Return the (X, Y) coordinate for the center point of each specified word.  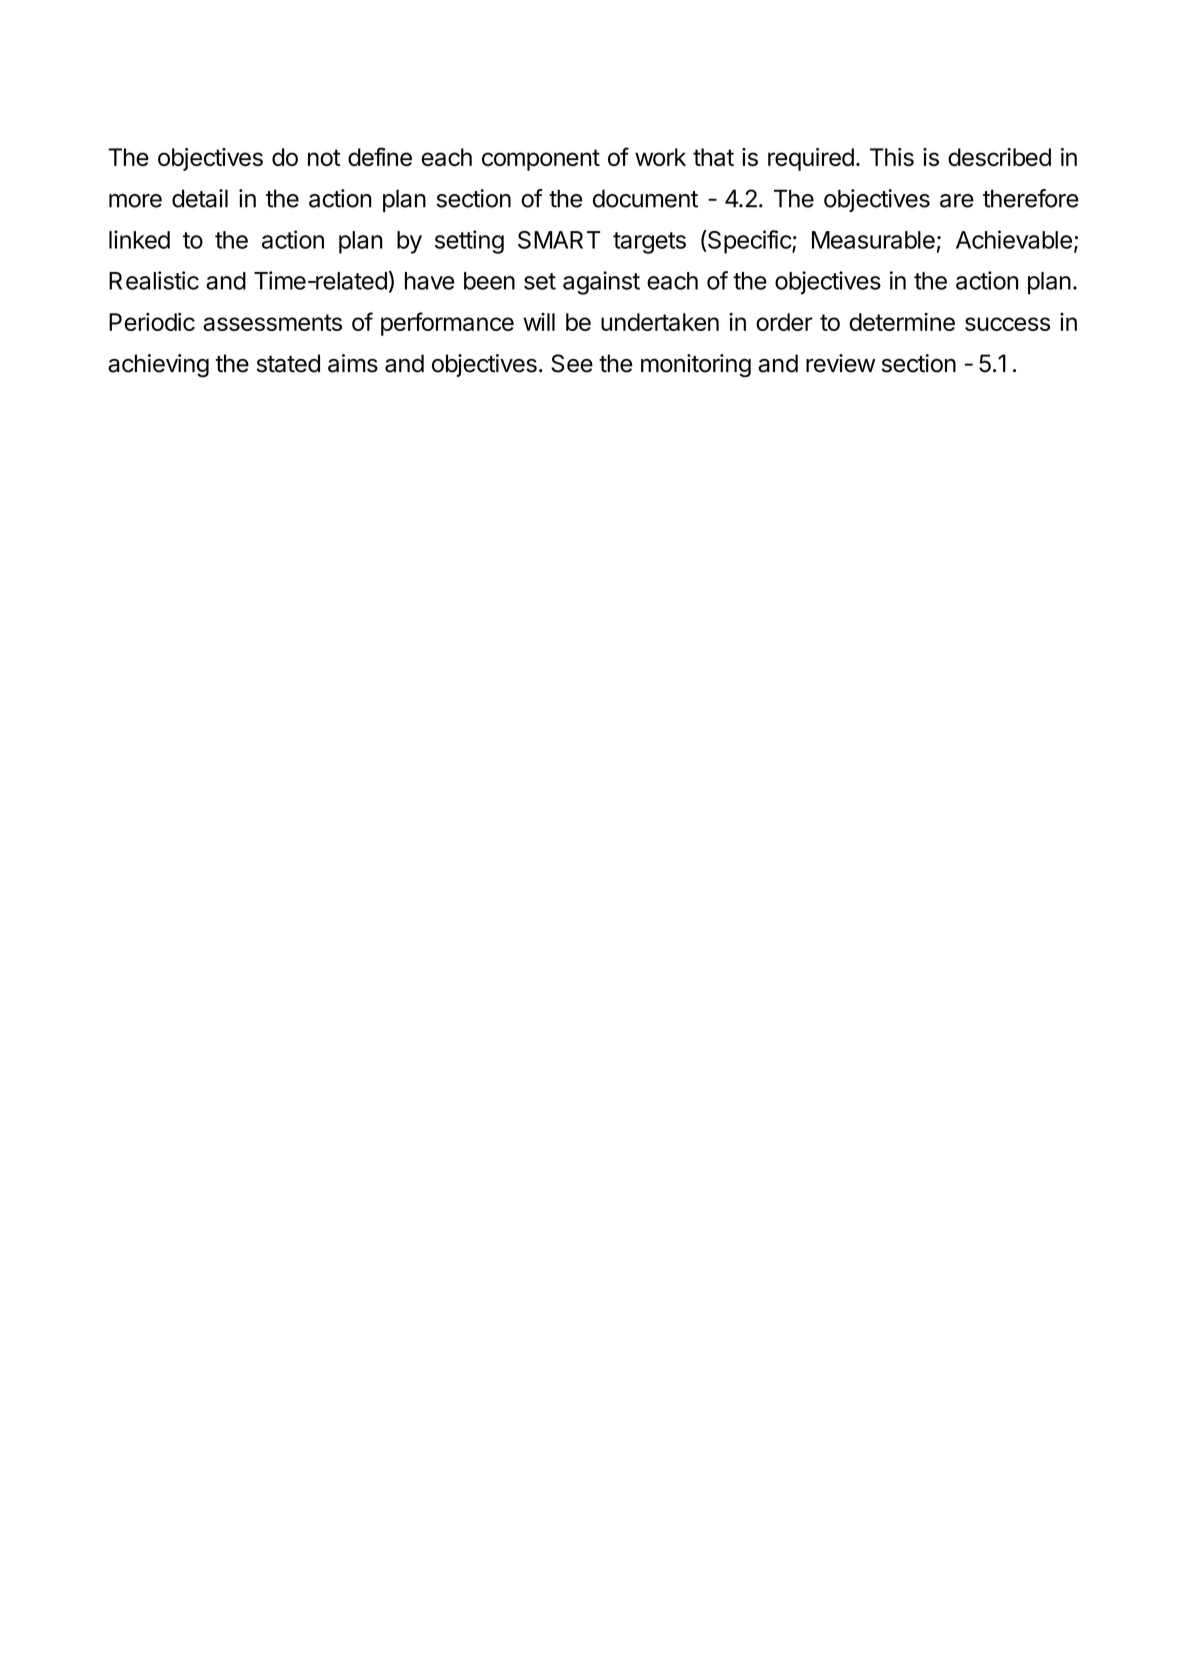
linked (139, 239)
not (324, 157)
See (572, 363)
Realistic (154, 280)
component (541, 160)
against (601, 283)
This (892, 157)
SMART (559, 240)
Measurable (873, 240)
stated (288, 363)
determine (902, 322)
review (840, 363)
